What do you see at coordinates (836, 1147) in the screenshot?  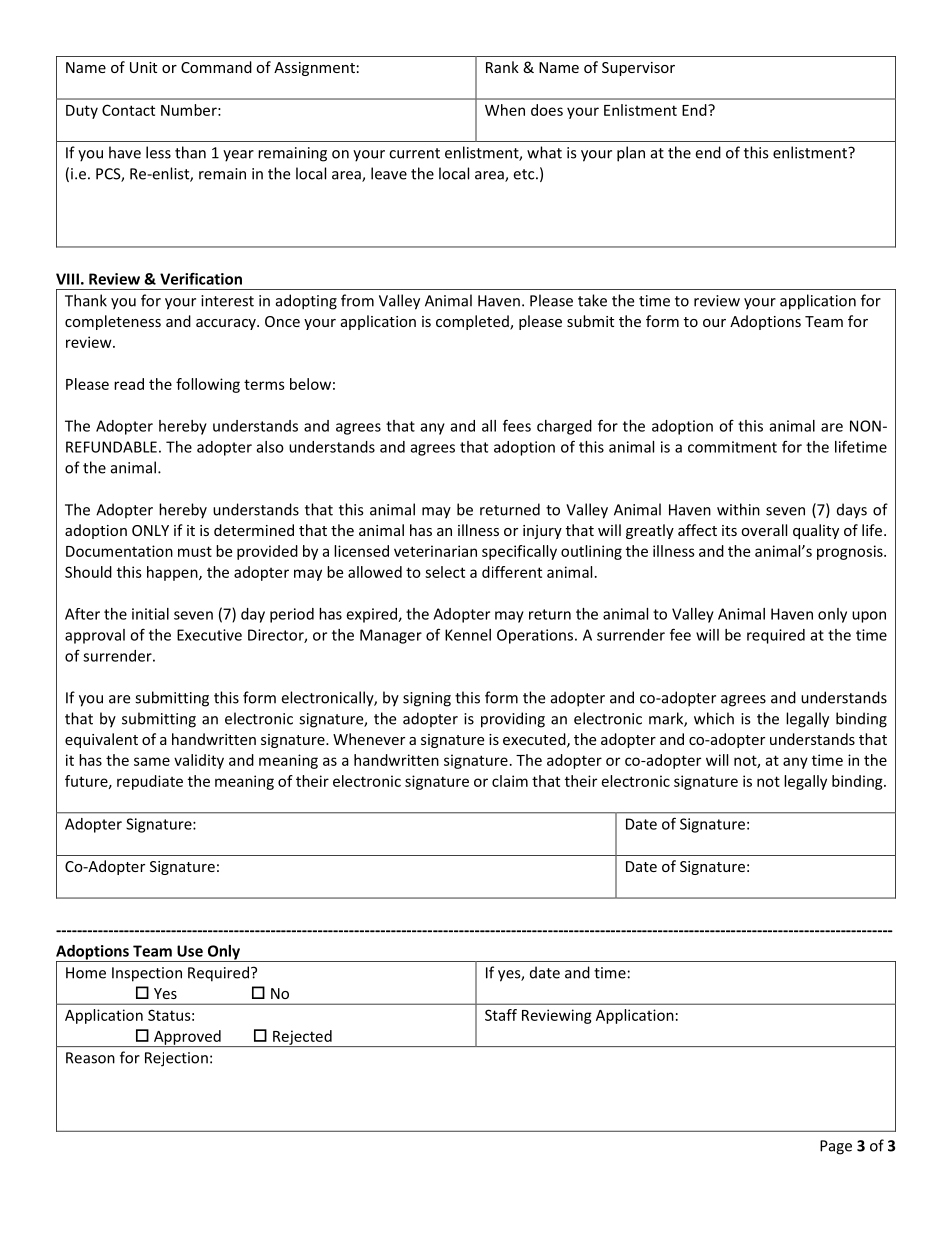 I see `Page` at bounding box center [836, 1147].
